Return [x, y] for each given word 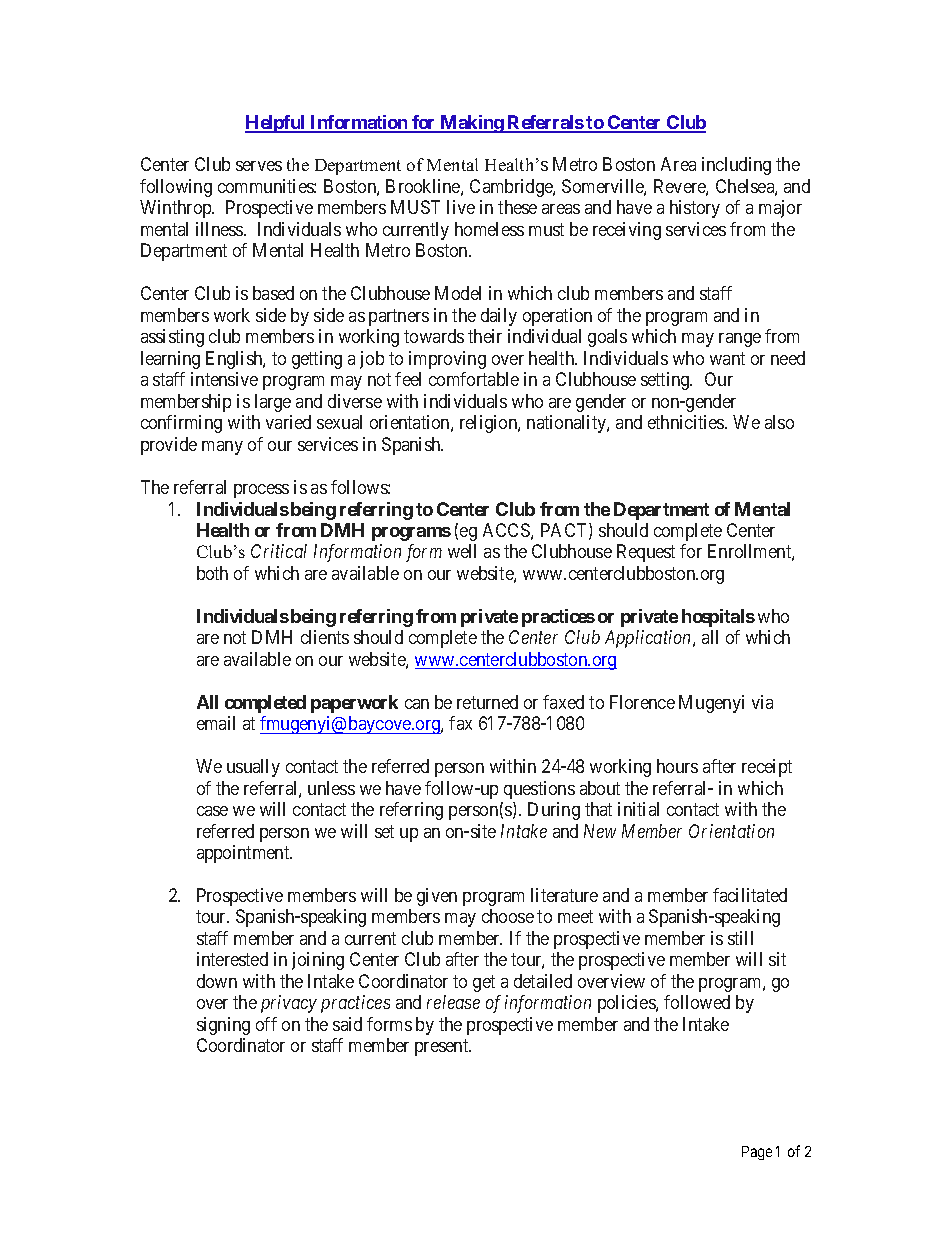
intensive [224, 379]
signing [223, 1026]
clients [325, 637]
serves [259, 166]
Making [472, 124]
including [736, 166]
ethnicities [687, 422]
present [443, 1048]
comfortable [474, 379]
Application [649, 639]
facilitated [750, 895]
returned [487, 702]
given [437, 897]
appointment [244, 854]
